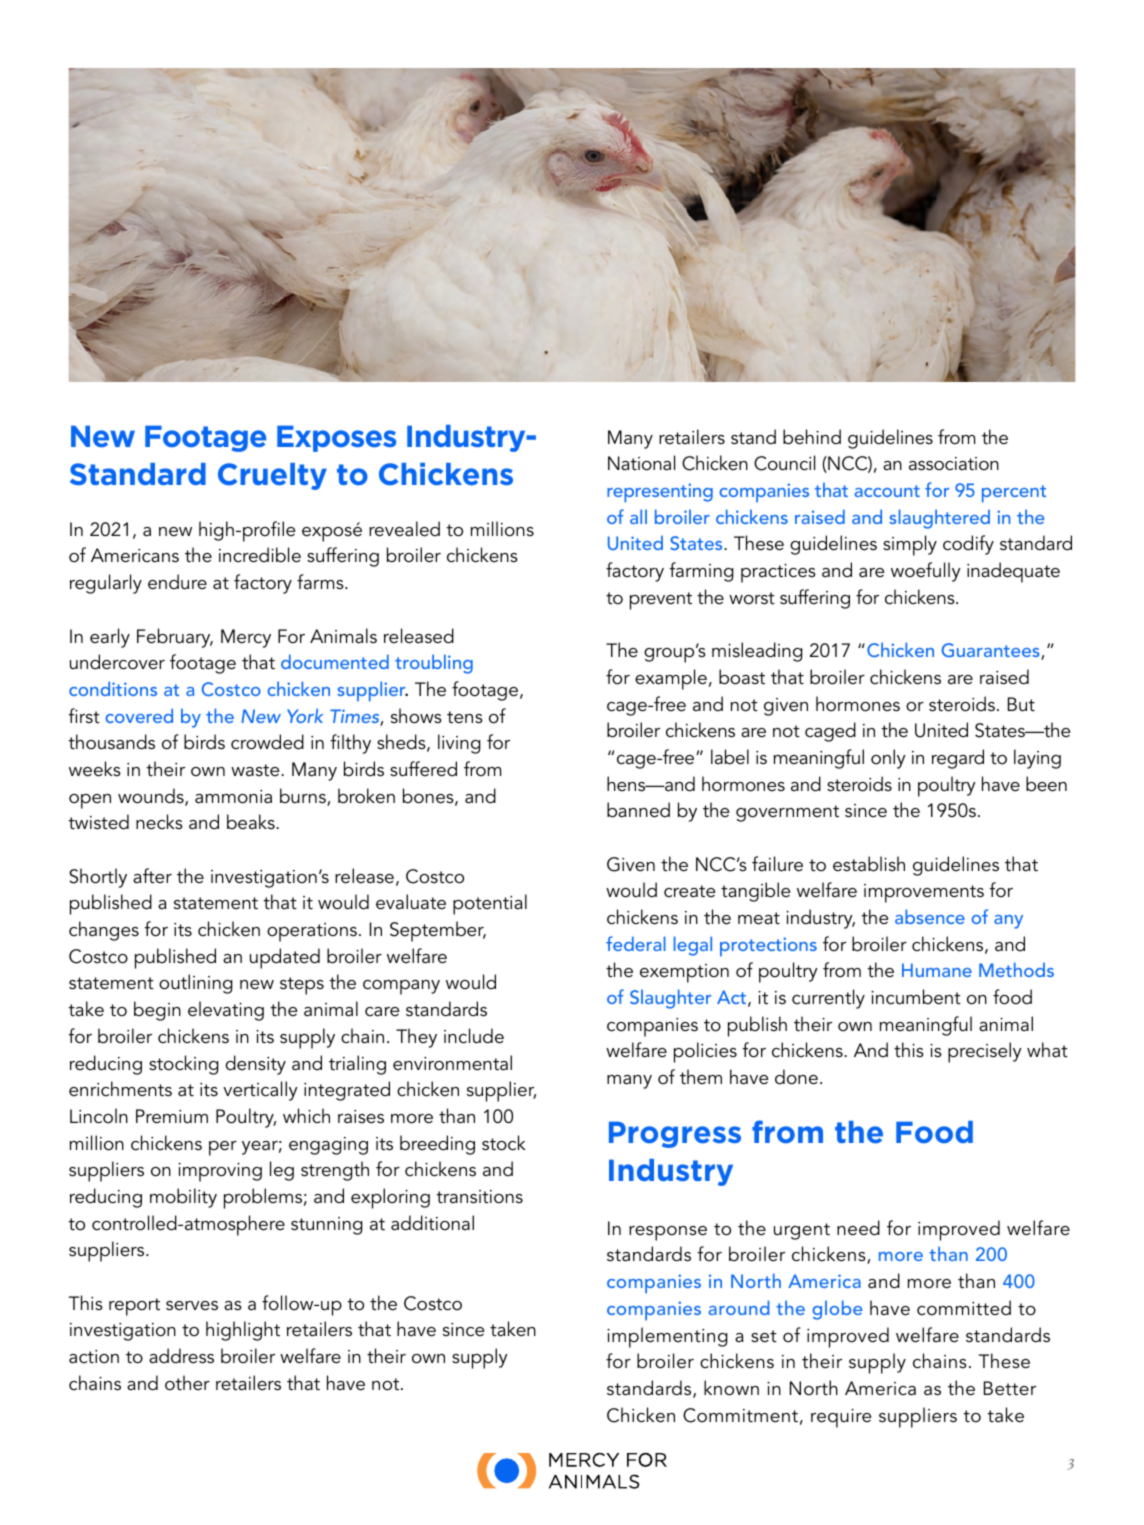  What do you see at coordinates (667, 1337) in the document?
I see `implementing` at bounding box center [667, 1337].
